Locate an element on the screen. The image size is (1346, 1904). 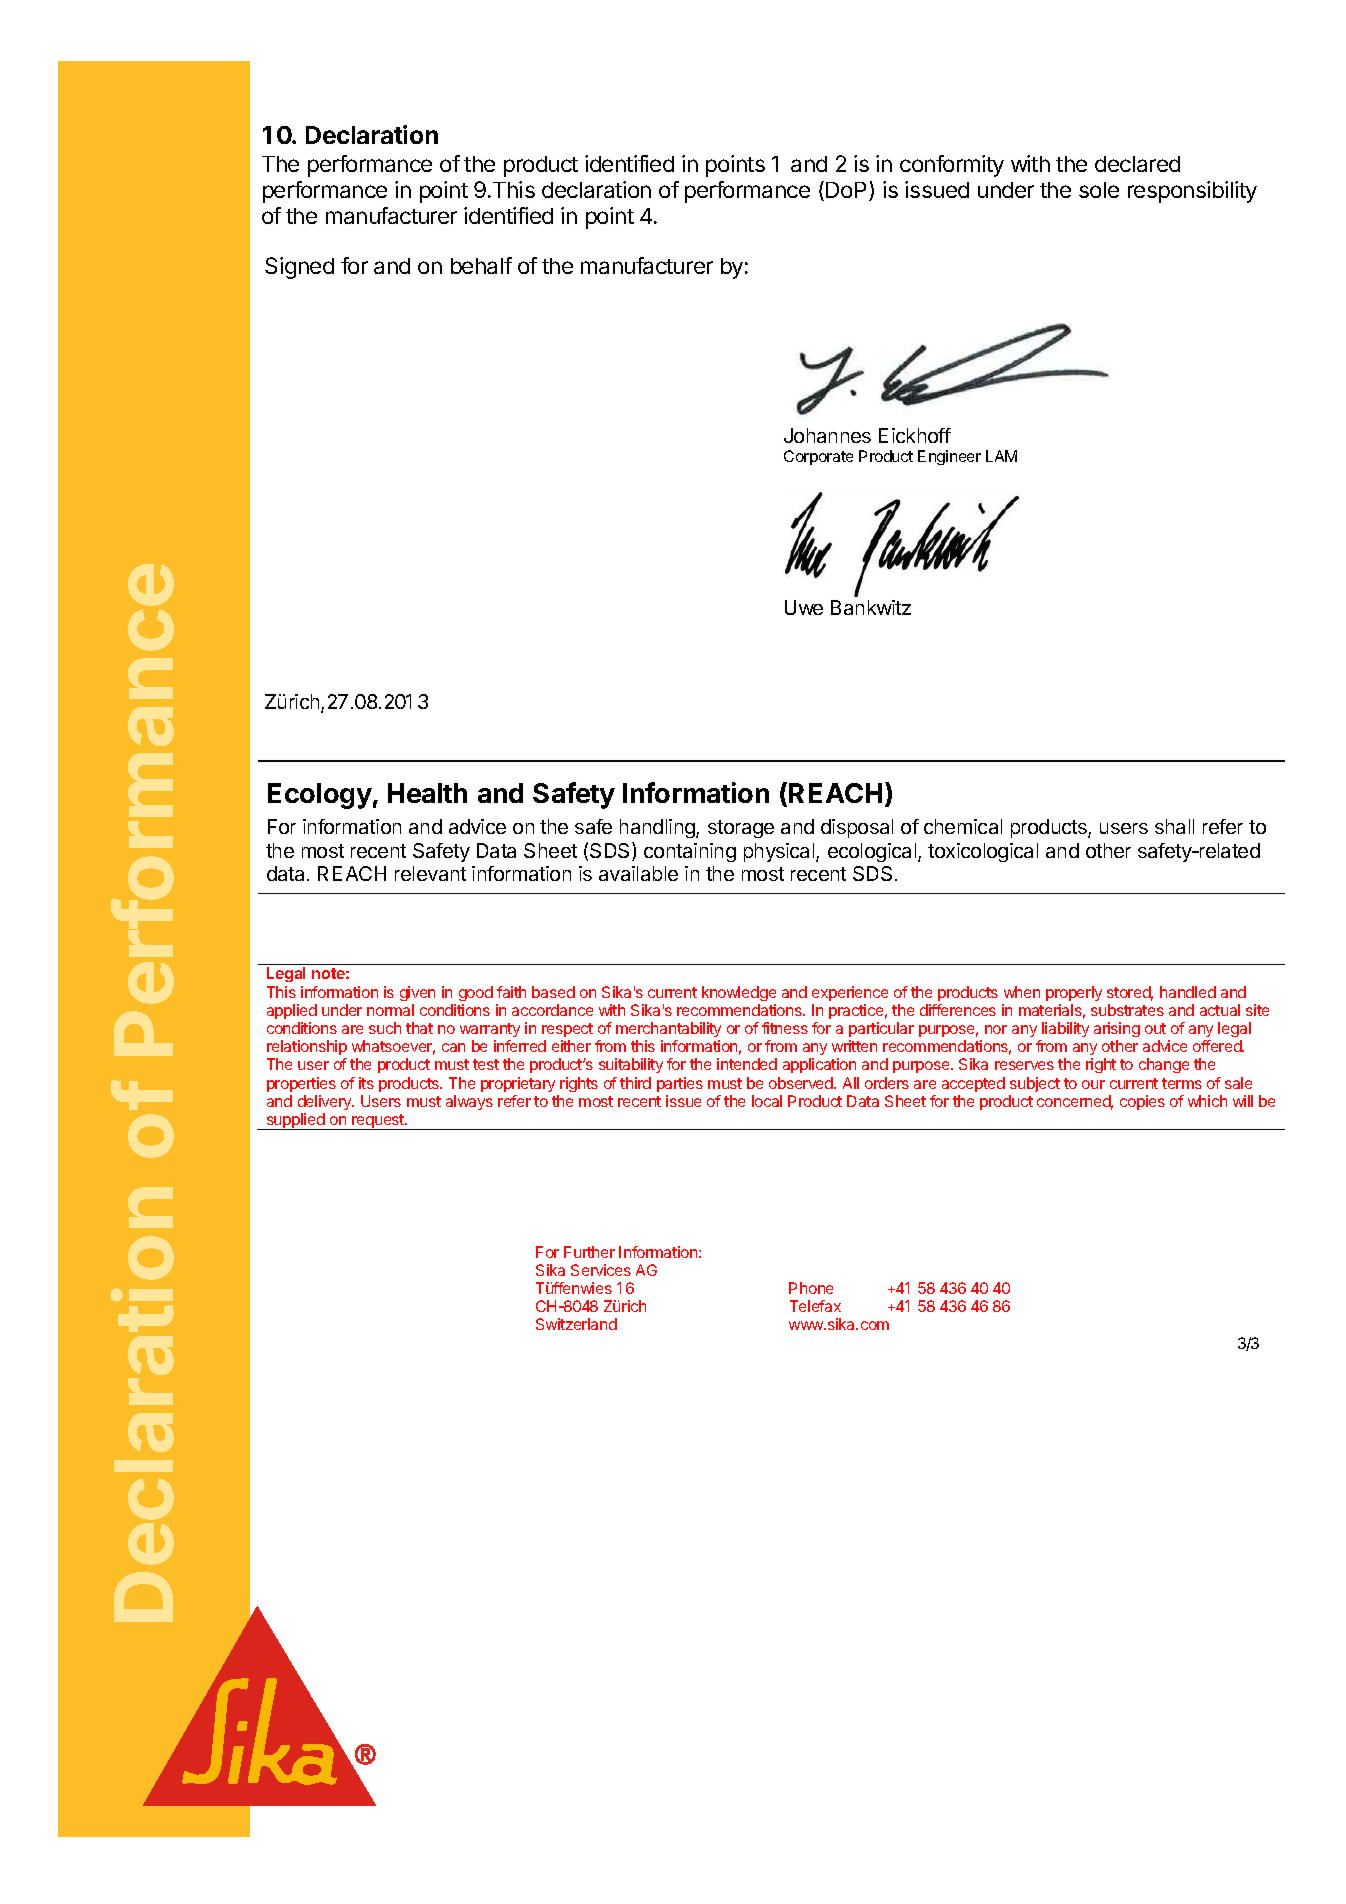
Phone is located at coordinates (811, 1288).
